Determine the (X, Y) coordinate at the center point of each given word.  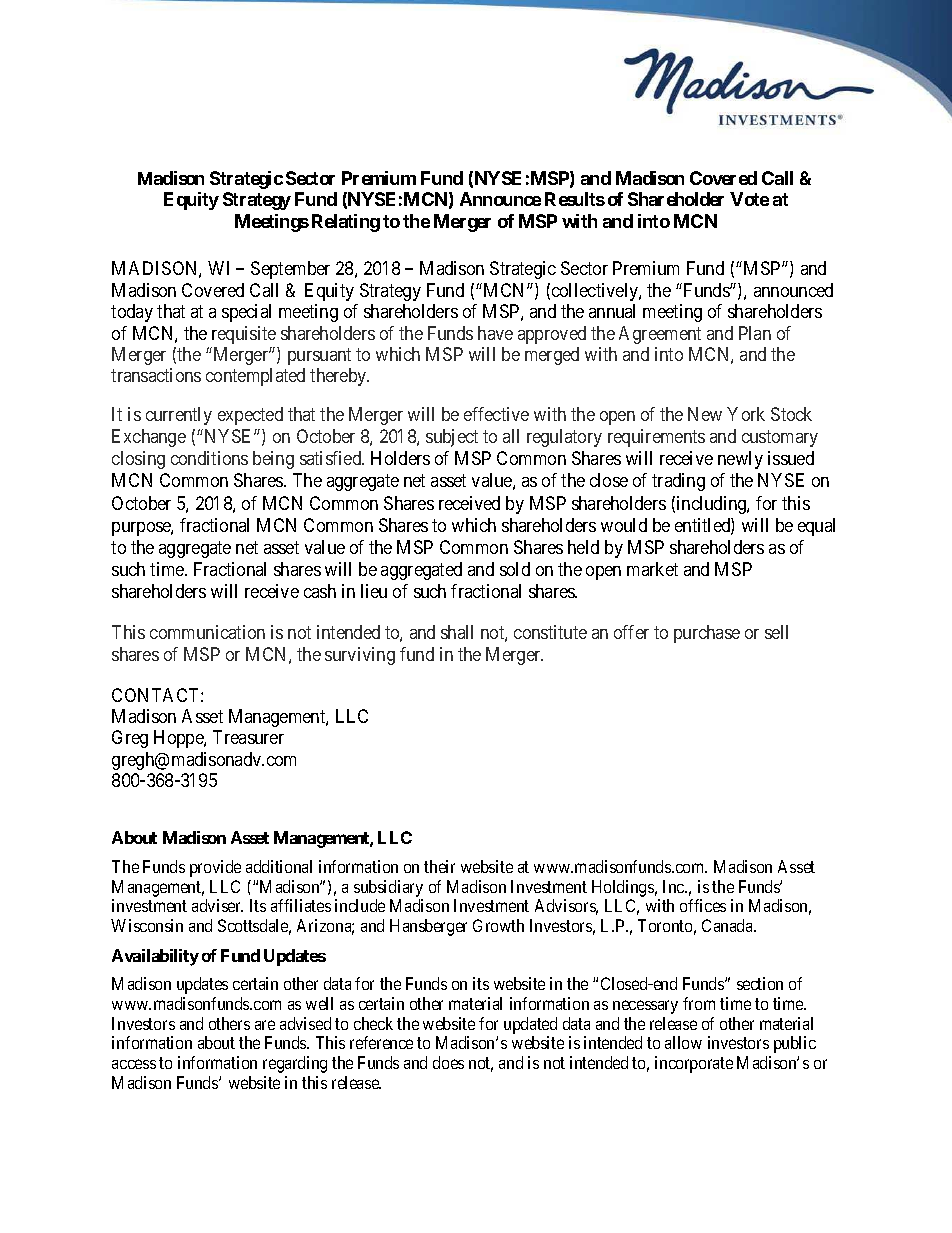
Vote (749, 199)
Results (575, 199)
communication (207, 632)
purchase (707, 634)
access (134, 1064)
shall (457, 632)
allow (683, 1042)
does (448, 1062)
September (290, 270)
